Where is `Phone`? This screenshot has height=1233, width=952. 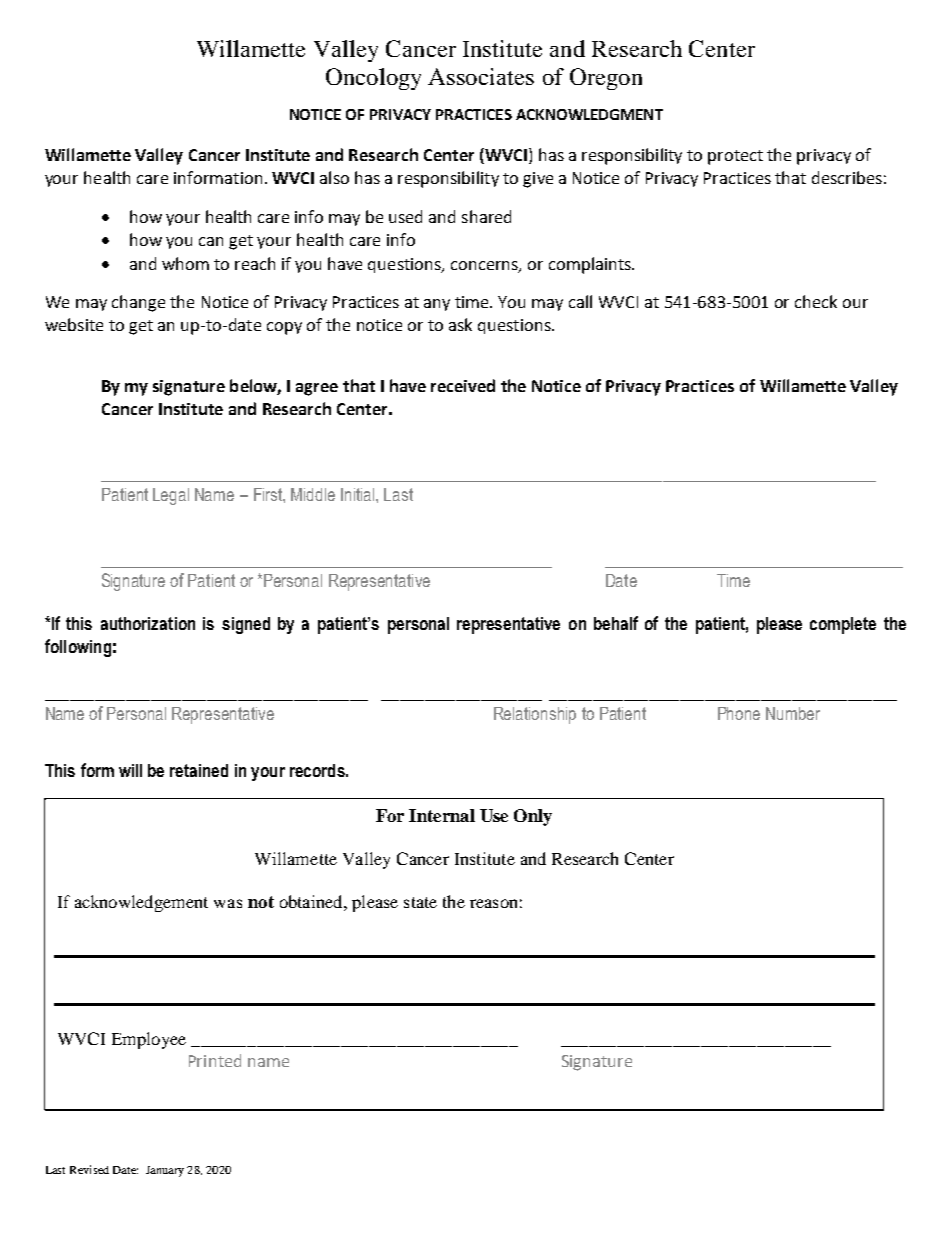 Phone is located at coordinates (739, 713).
